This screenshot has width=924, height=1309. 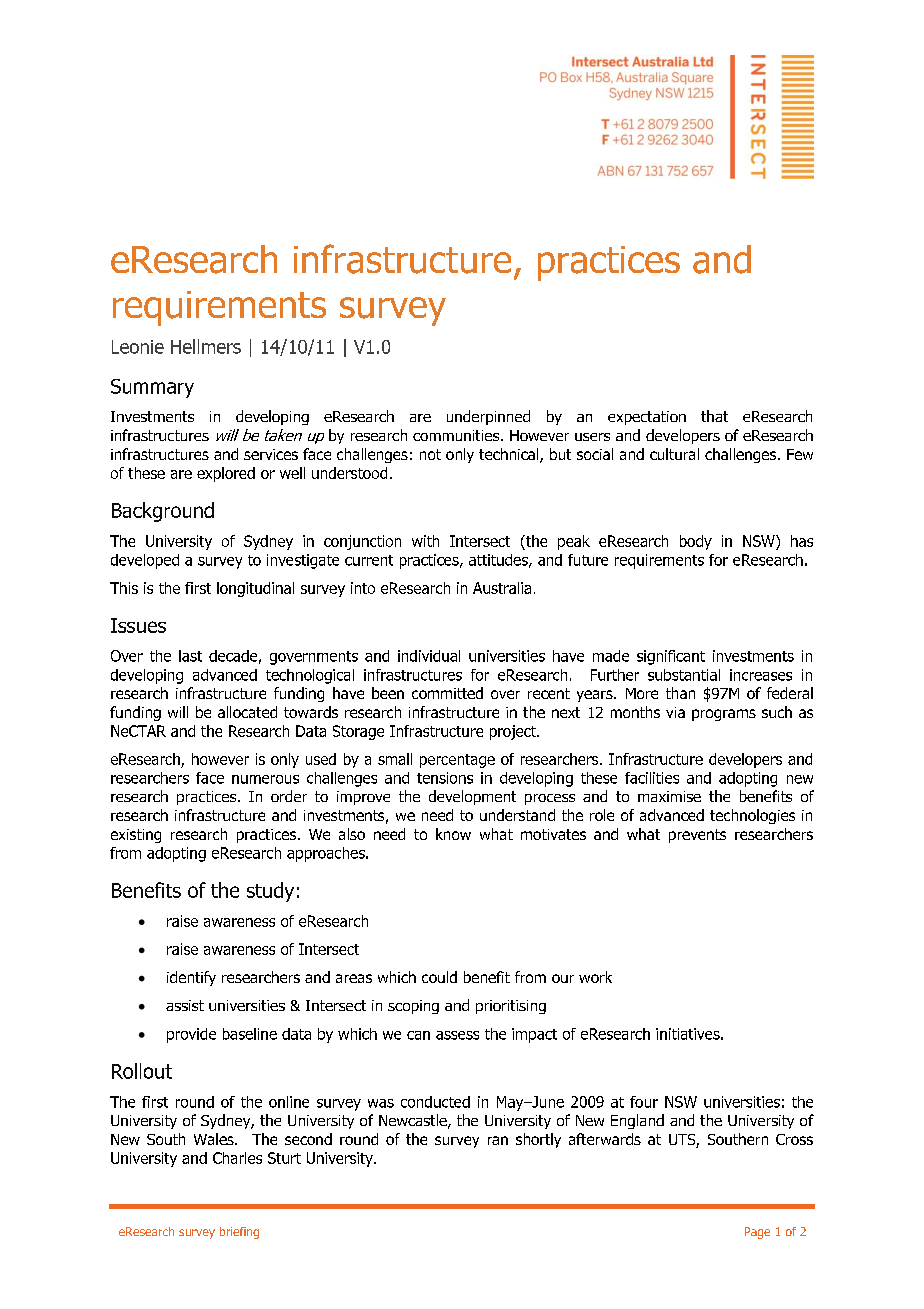 I want to click on numerous, so click(x=265, y=779).
